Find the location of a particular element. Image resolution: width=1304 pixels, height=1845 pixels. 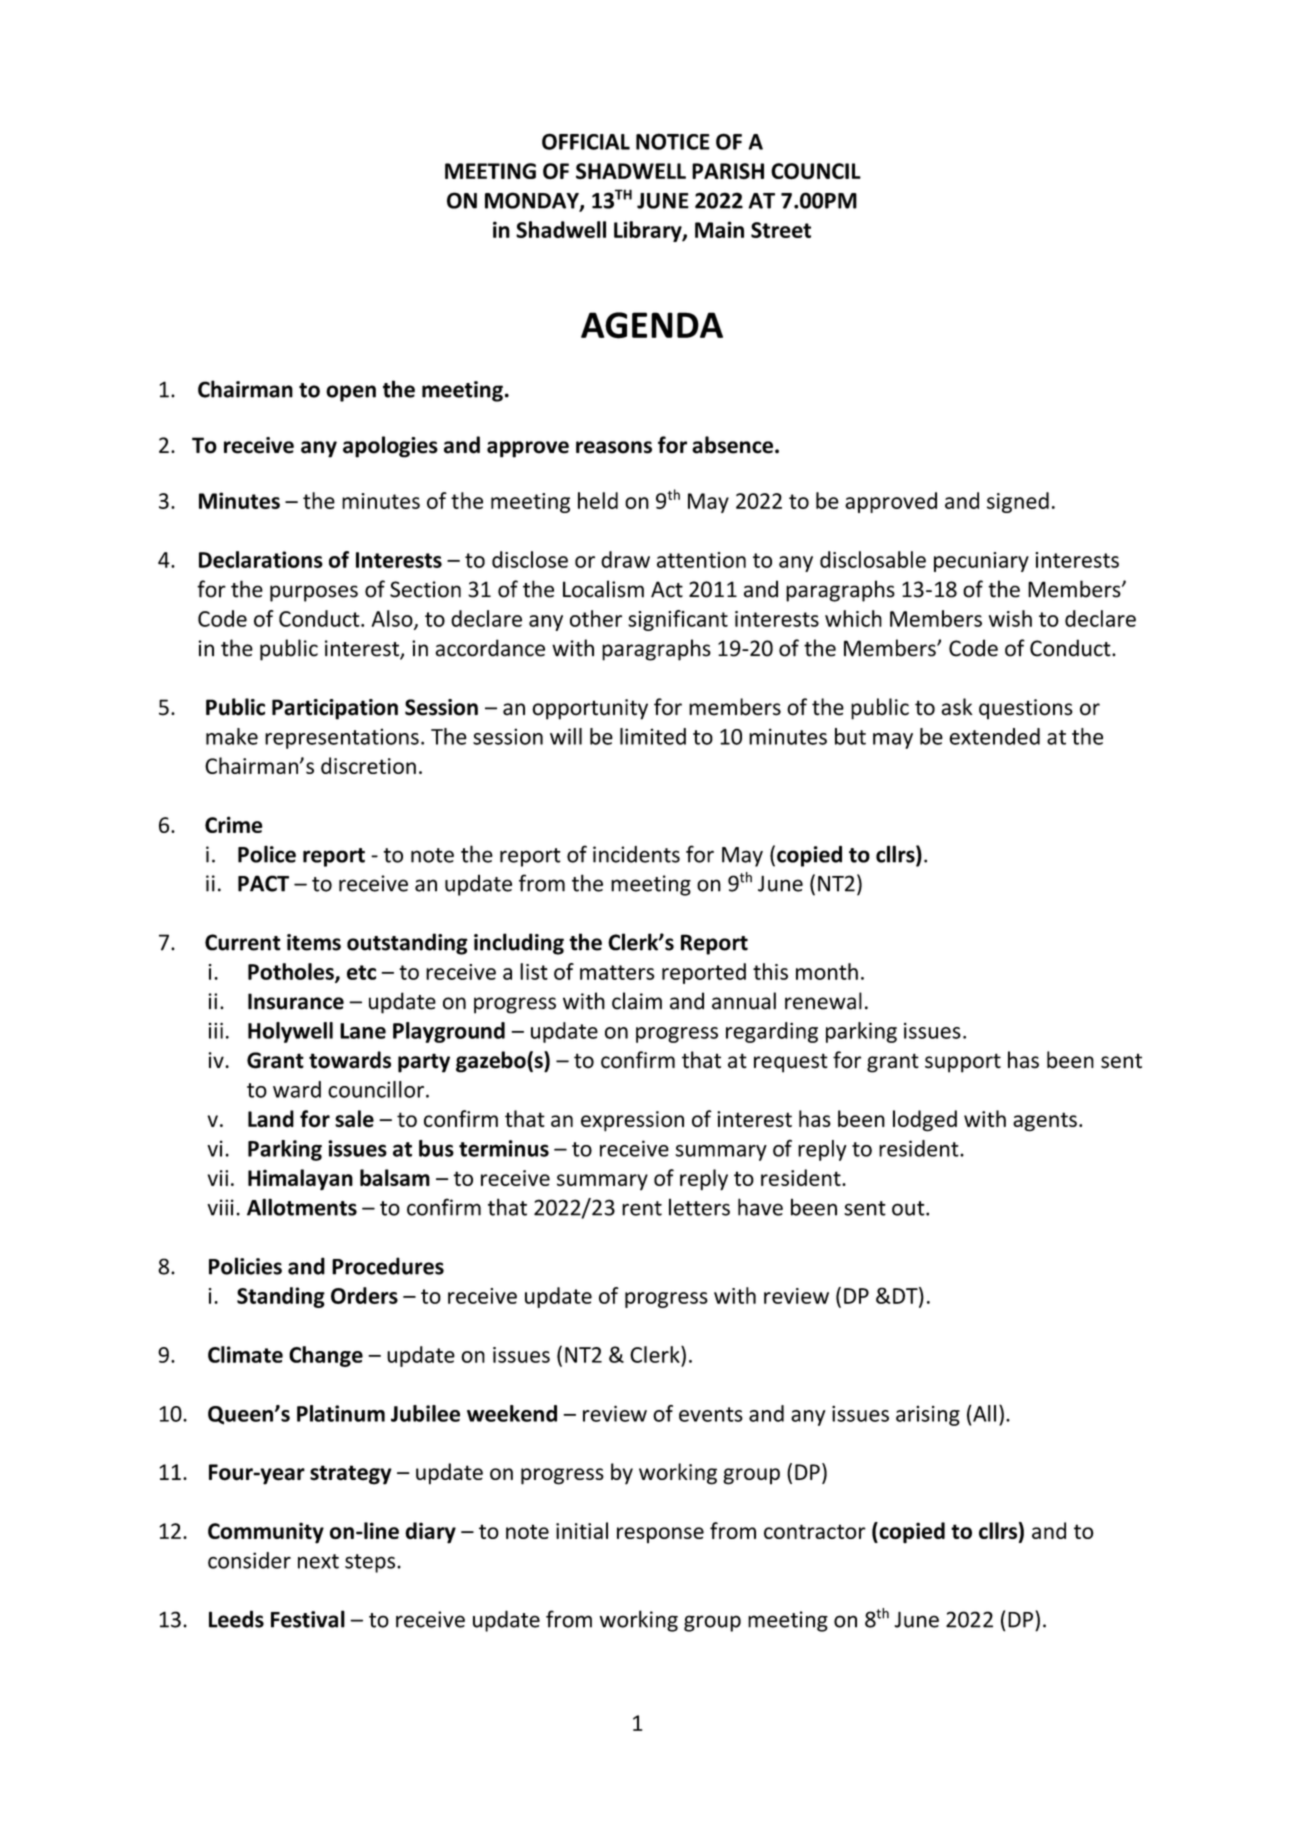

draw is located at coordinates (625, 559).
